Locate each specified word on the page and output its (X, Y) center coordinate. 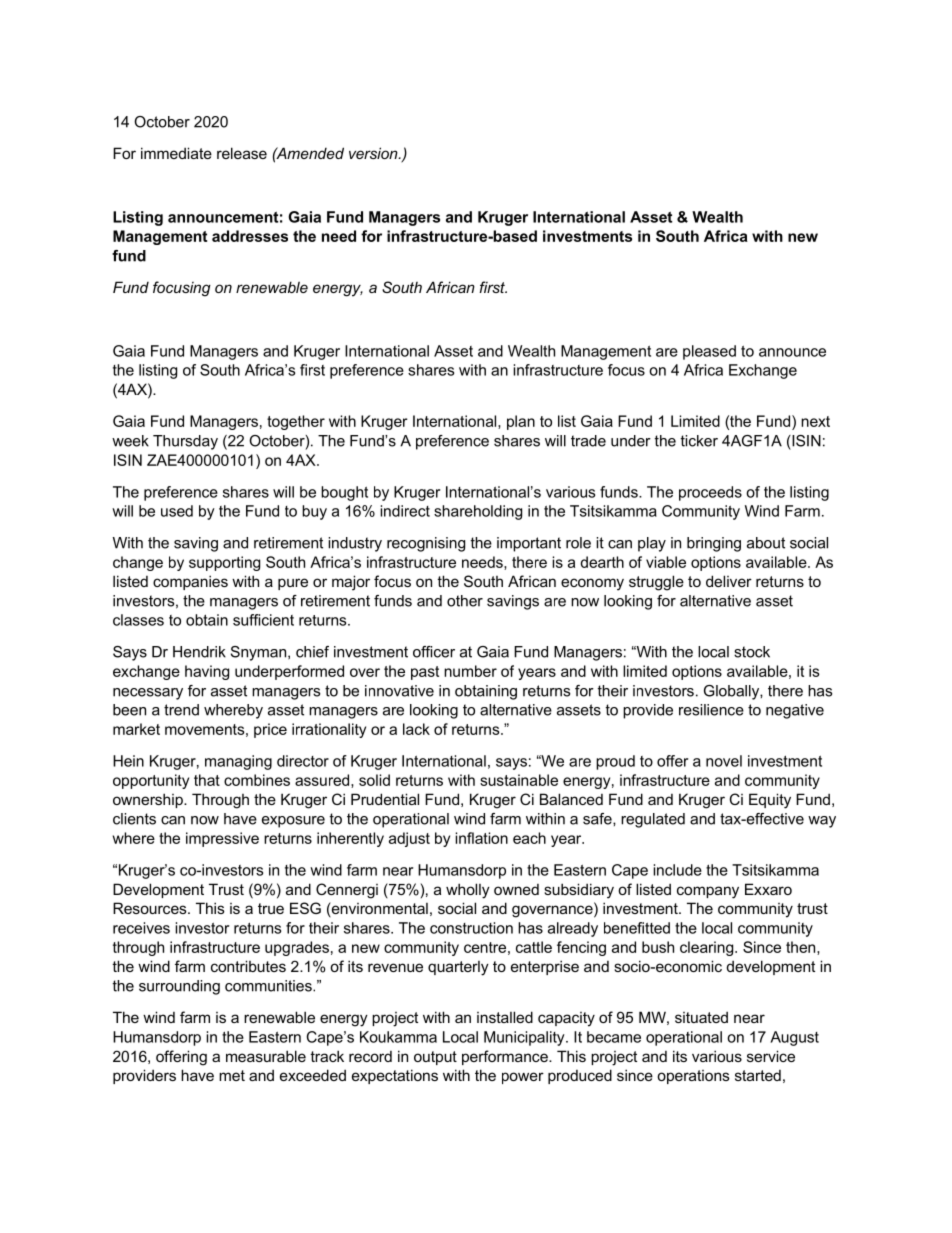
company (708, 892)
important (529, 544)
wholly (468, 891)
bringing (714, 544)
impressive (222, 839)
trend (181, 710)
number (470, 671)
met (232, 1075)
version (374, 153)
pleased (709, 352)
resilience (711, 710)
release (242, 153)
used (177, 511)
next (815, 421)
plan (521, 422)
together (296, 422)
